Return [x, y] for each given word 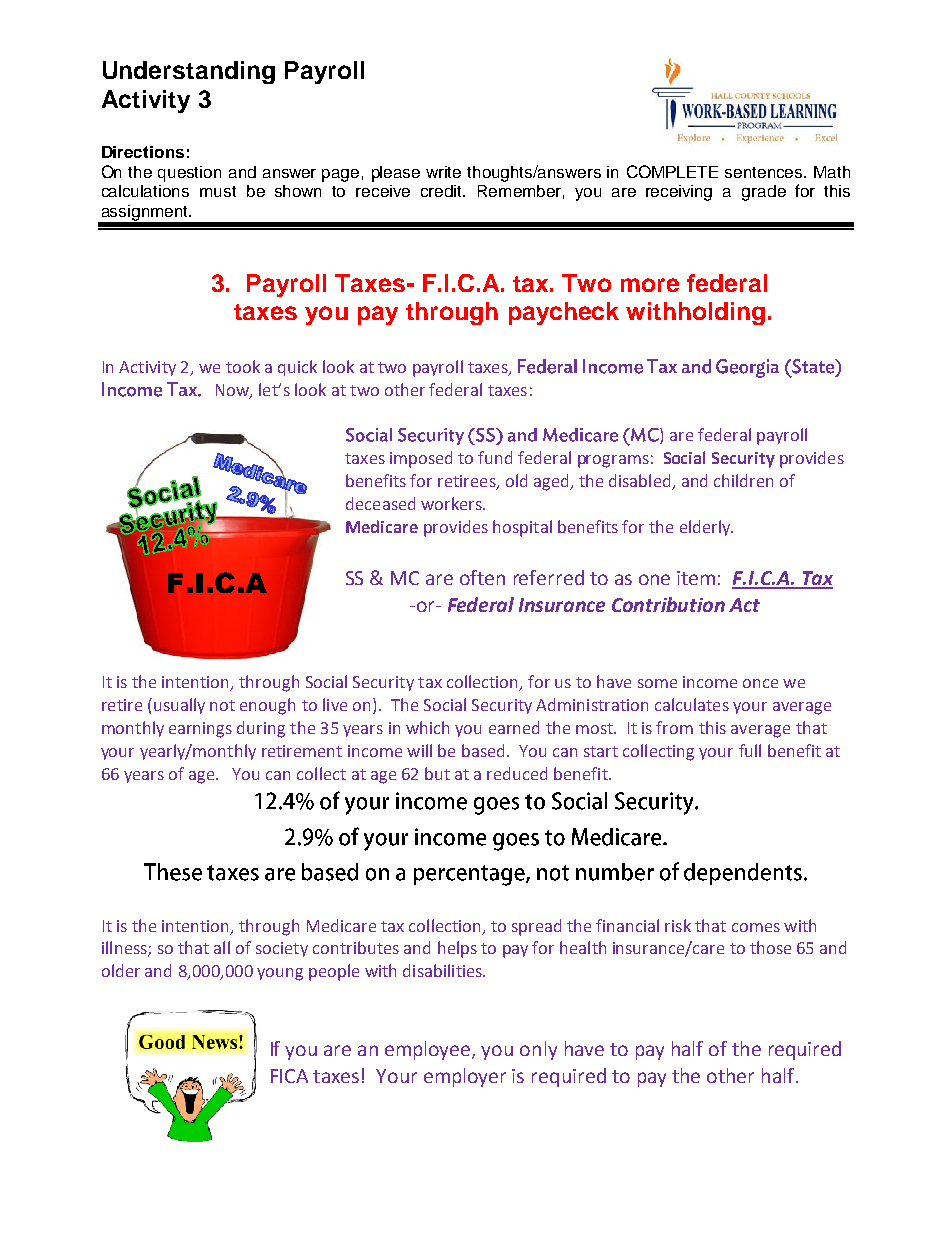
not [222, 705]
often [482, 577]
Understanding [189, 72]
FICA [289, 1076]
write [443, 172]
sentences [765, 172]
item [696, 578]
